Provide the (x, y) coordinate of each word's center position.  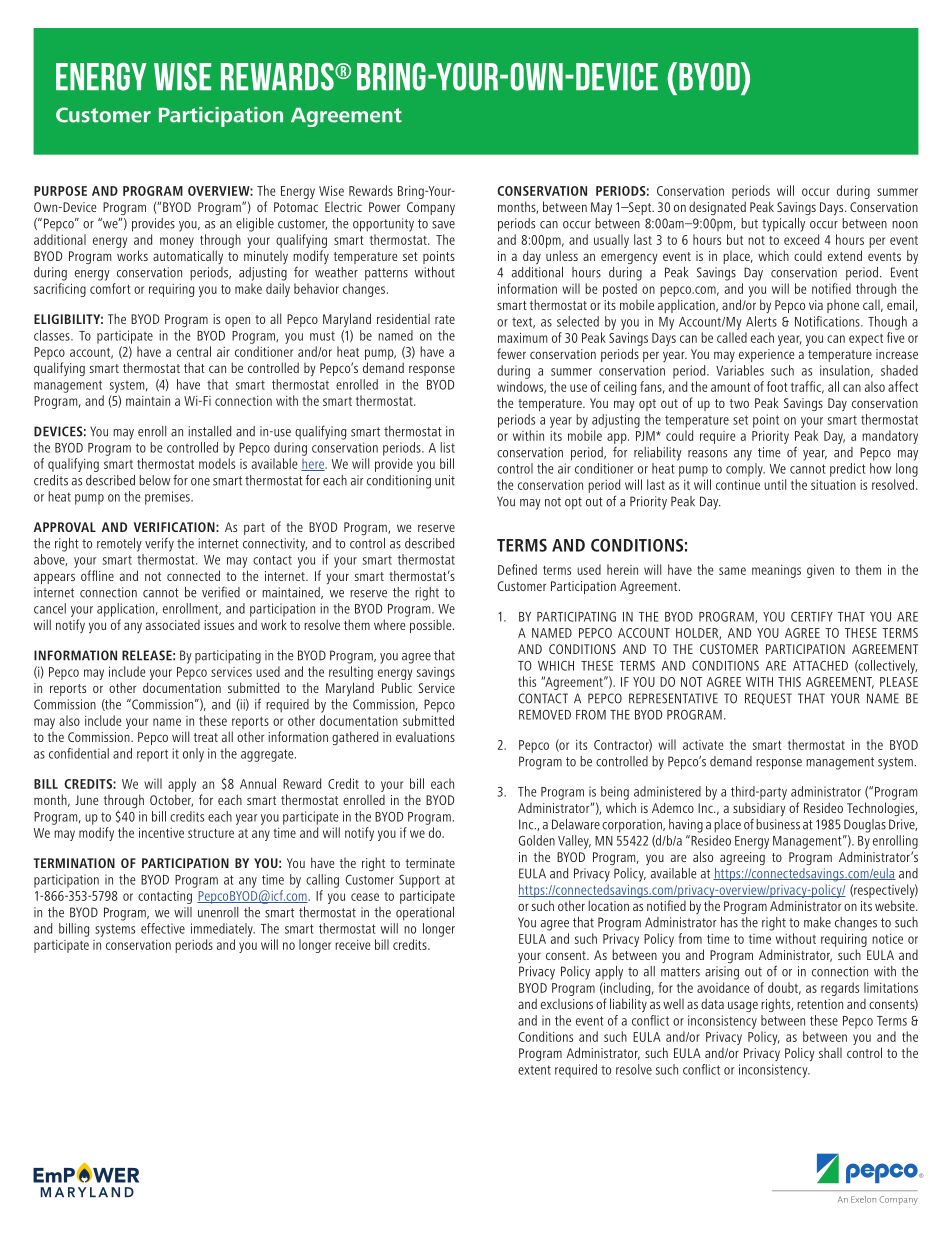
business (778, 824)
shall (830, 1053)
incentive (161, 832)
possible (432, 626)
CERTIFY (812, 617)
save (443, 225)
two (739, 403)
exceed (801, 239)
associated (173, 625)
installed (209, 431)
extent (534, 1070)
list (447, 447)
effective (163, 928)
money (177, 242)
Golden (536, 840)
